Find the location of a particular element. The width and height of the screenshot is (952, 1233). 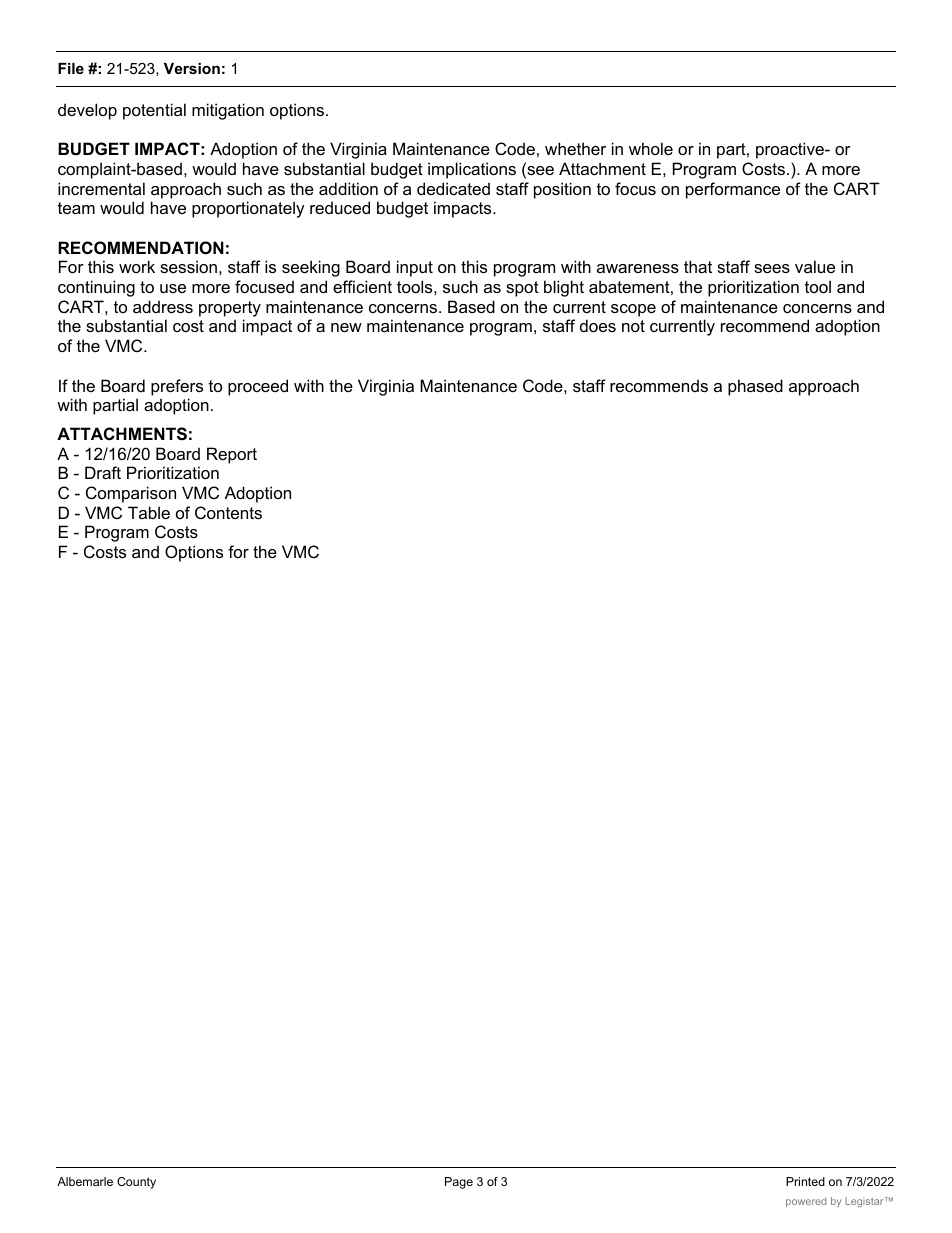

whole is located at coordinates (651, 148).
